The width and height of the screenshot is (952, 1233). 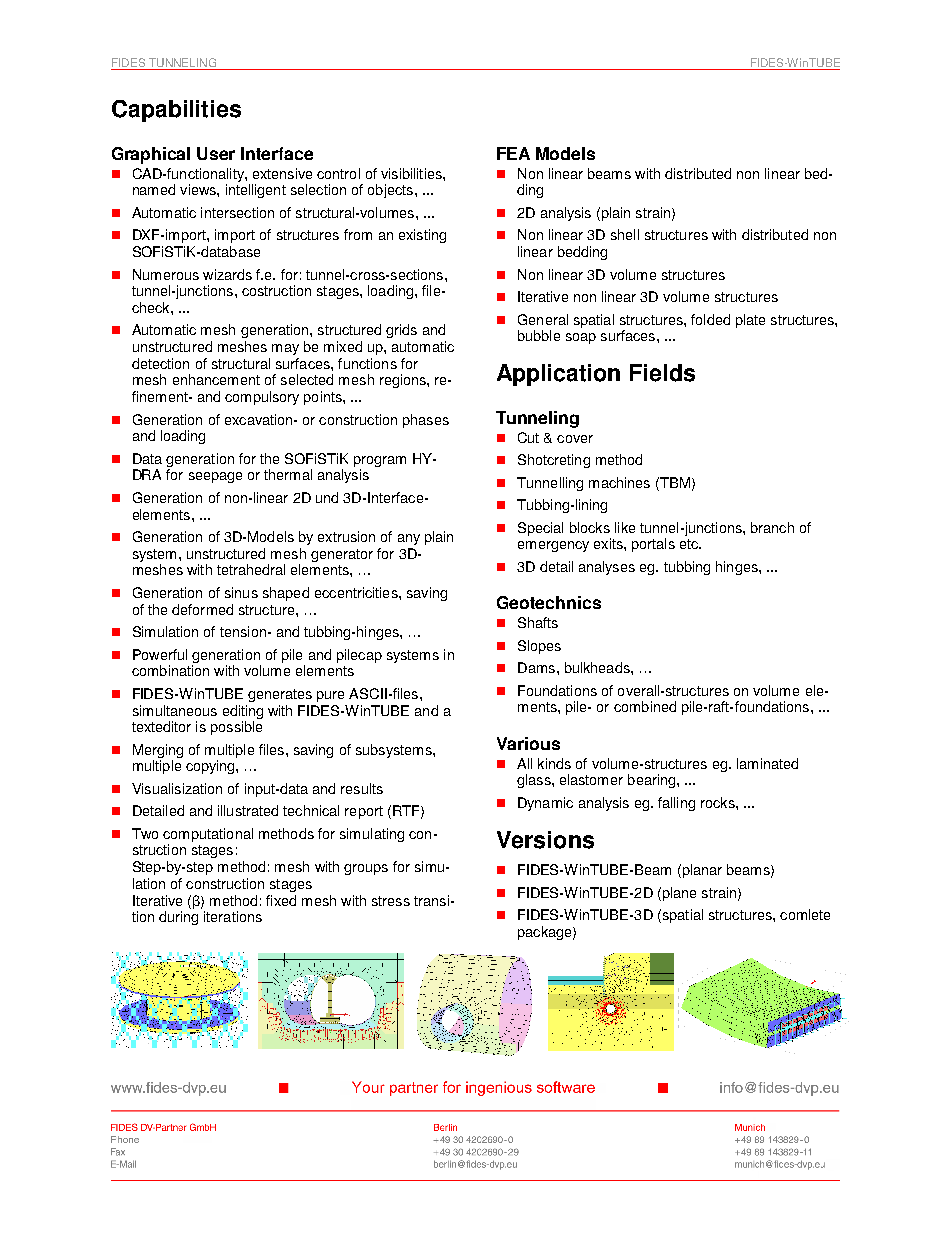 What do you see at coordinates (674, 482) in the screenshot?
I see `TBM` at bounding box center [674, 482].
